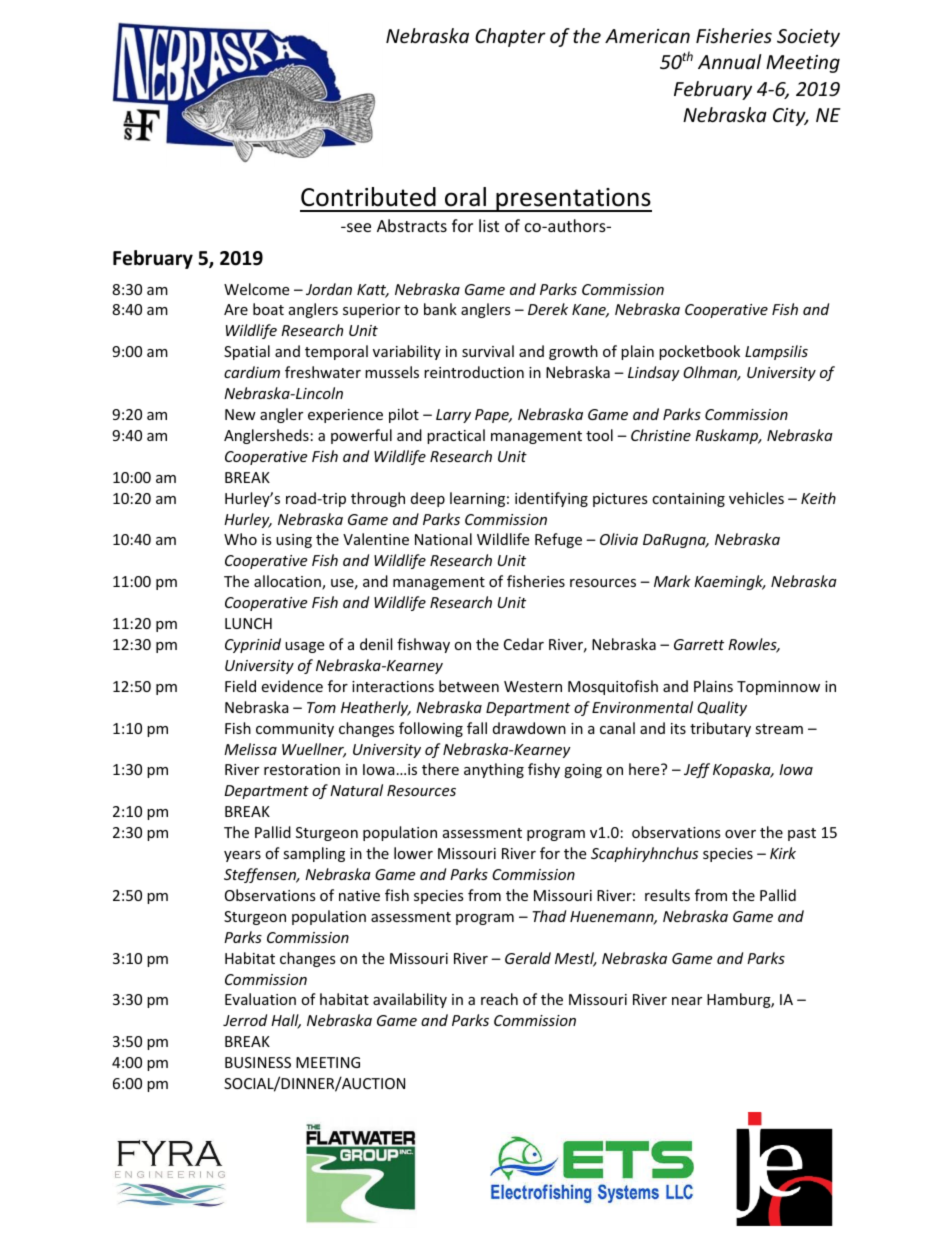 Image resolution: width=952 pixels, height=1233 pixels. I want to click on Chapter, so click(510, 37).
